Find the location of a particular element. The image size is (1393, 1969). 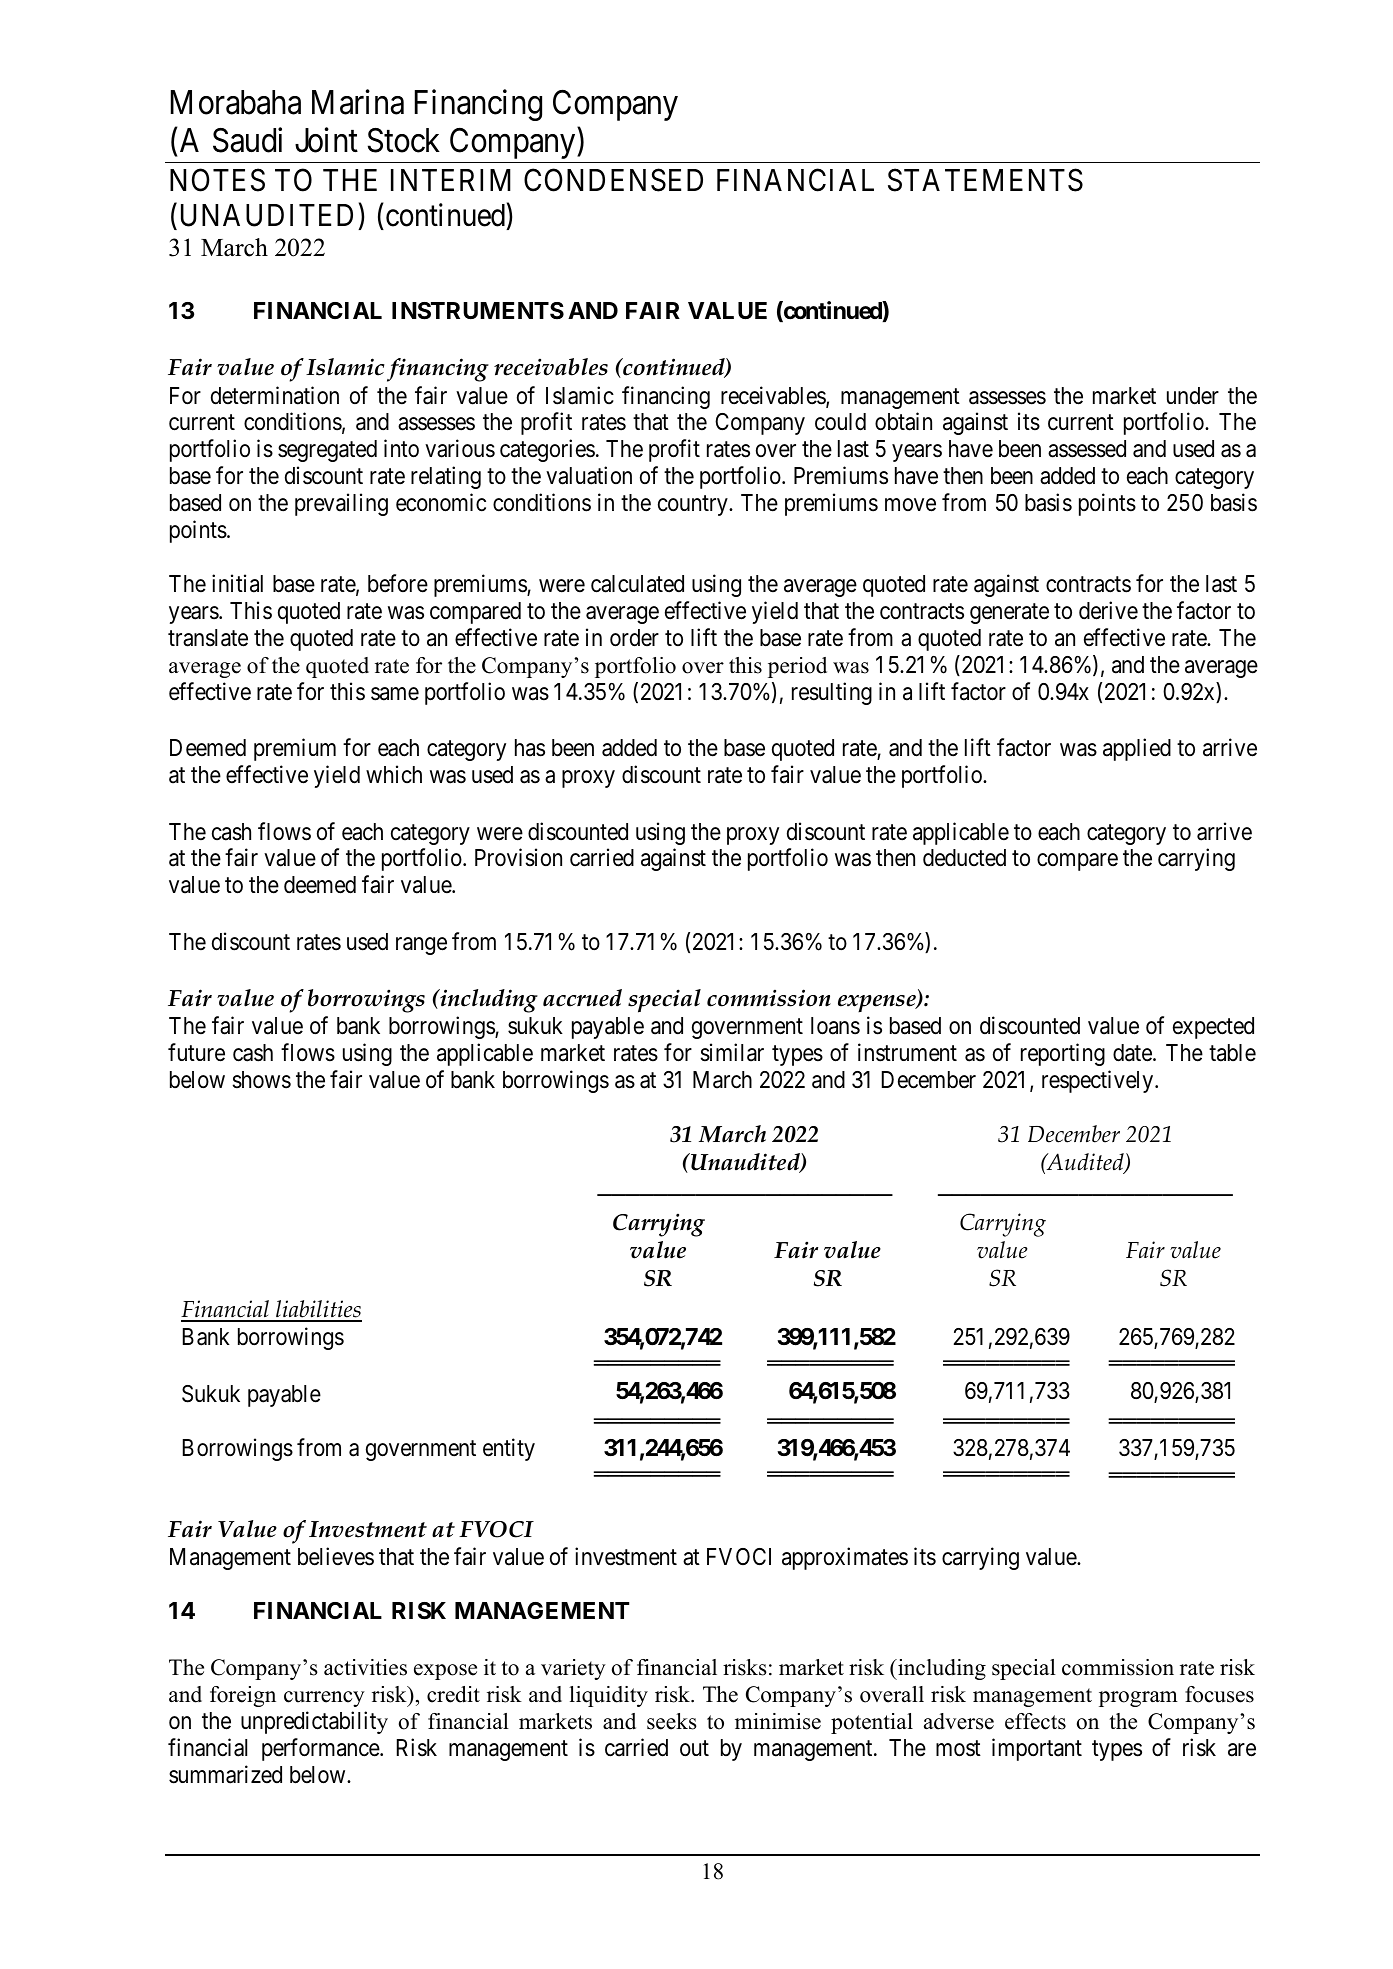

out is located at coordinates (694, 1748).
